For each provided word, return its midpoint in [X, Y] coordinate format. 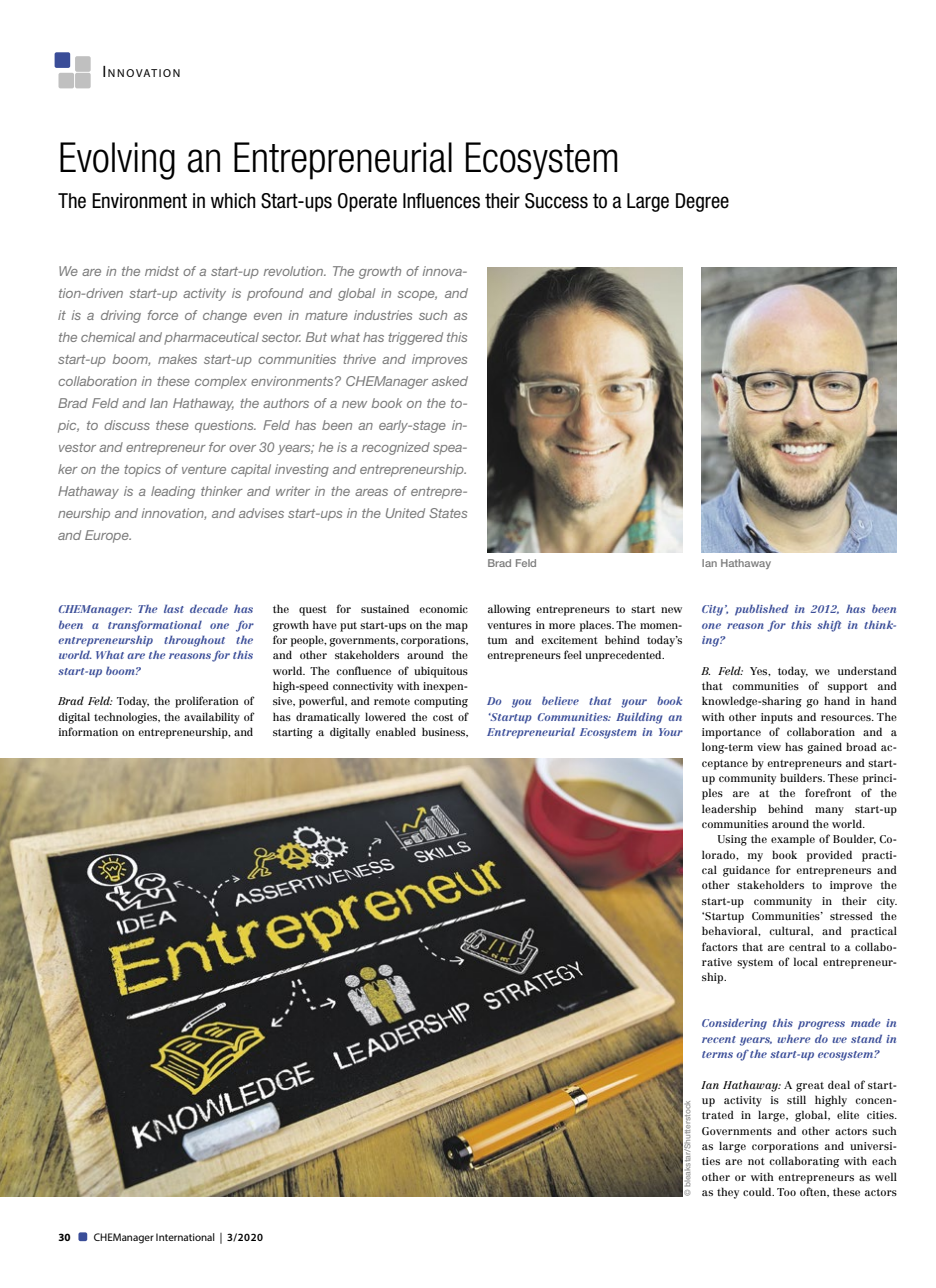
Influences [441, 201]
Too [786, 1192]
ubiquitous [441, 672]
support [848, 688]
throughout [194, 641]
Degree [702, 202]
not [756, 1161]
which [233, 201]
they [728, 1193]
